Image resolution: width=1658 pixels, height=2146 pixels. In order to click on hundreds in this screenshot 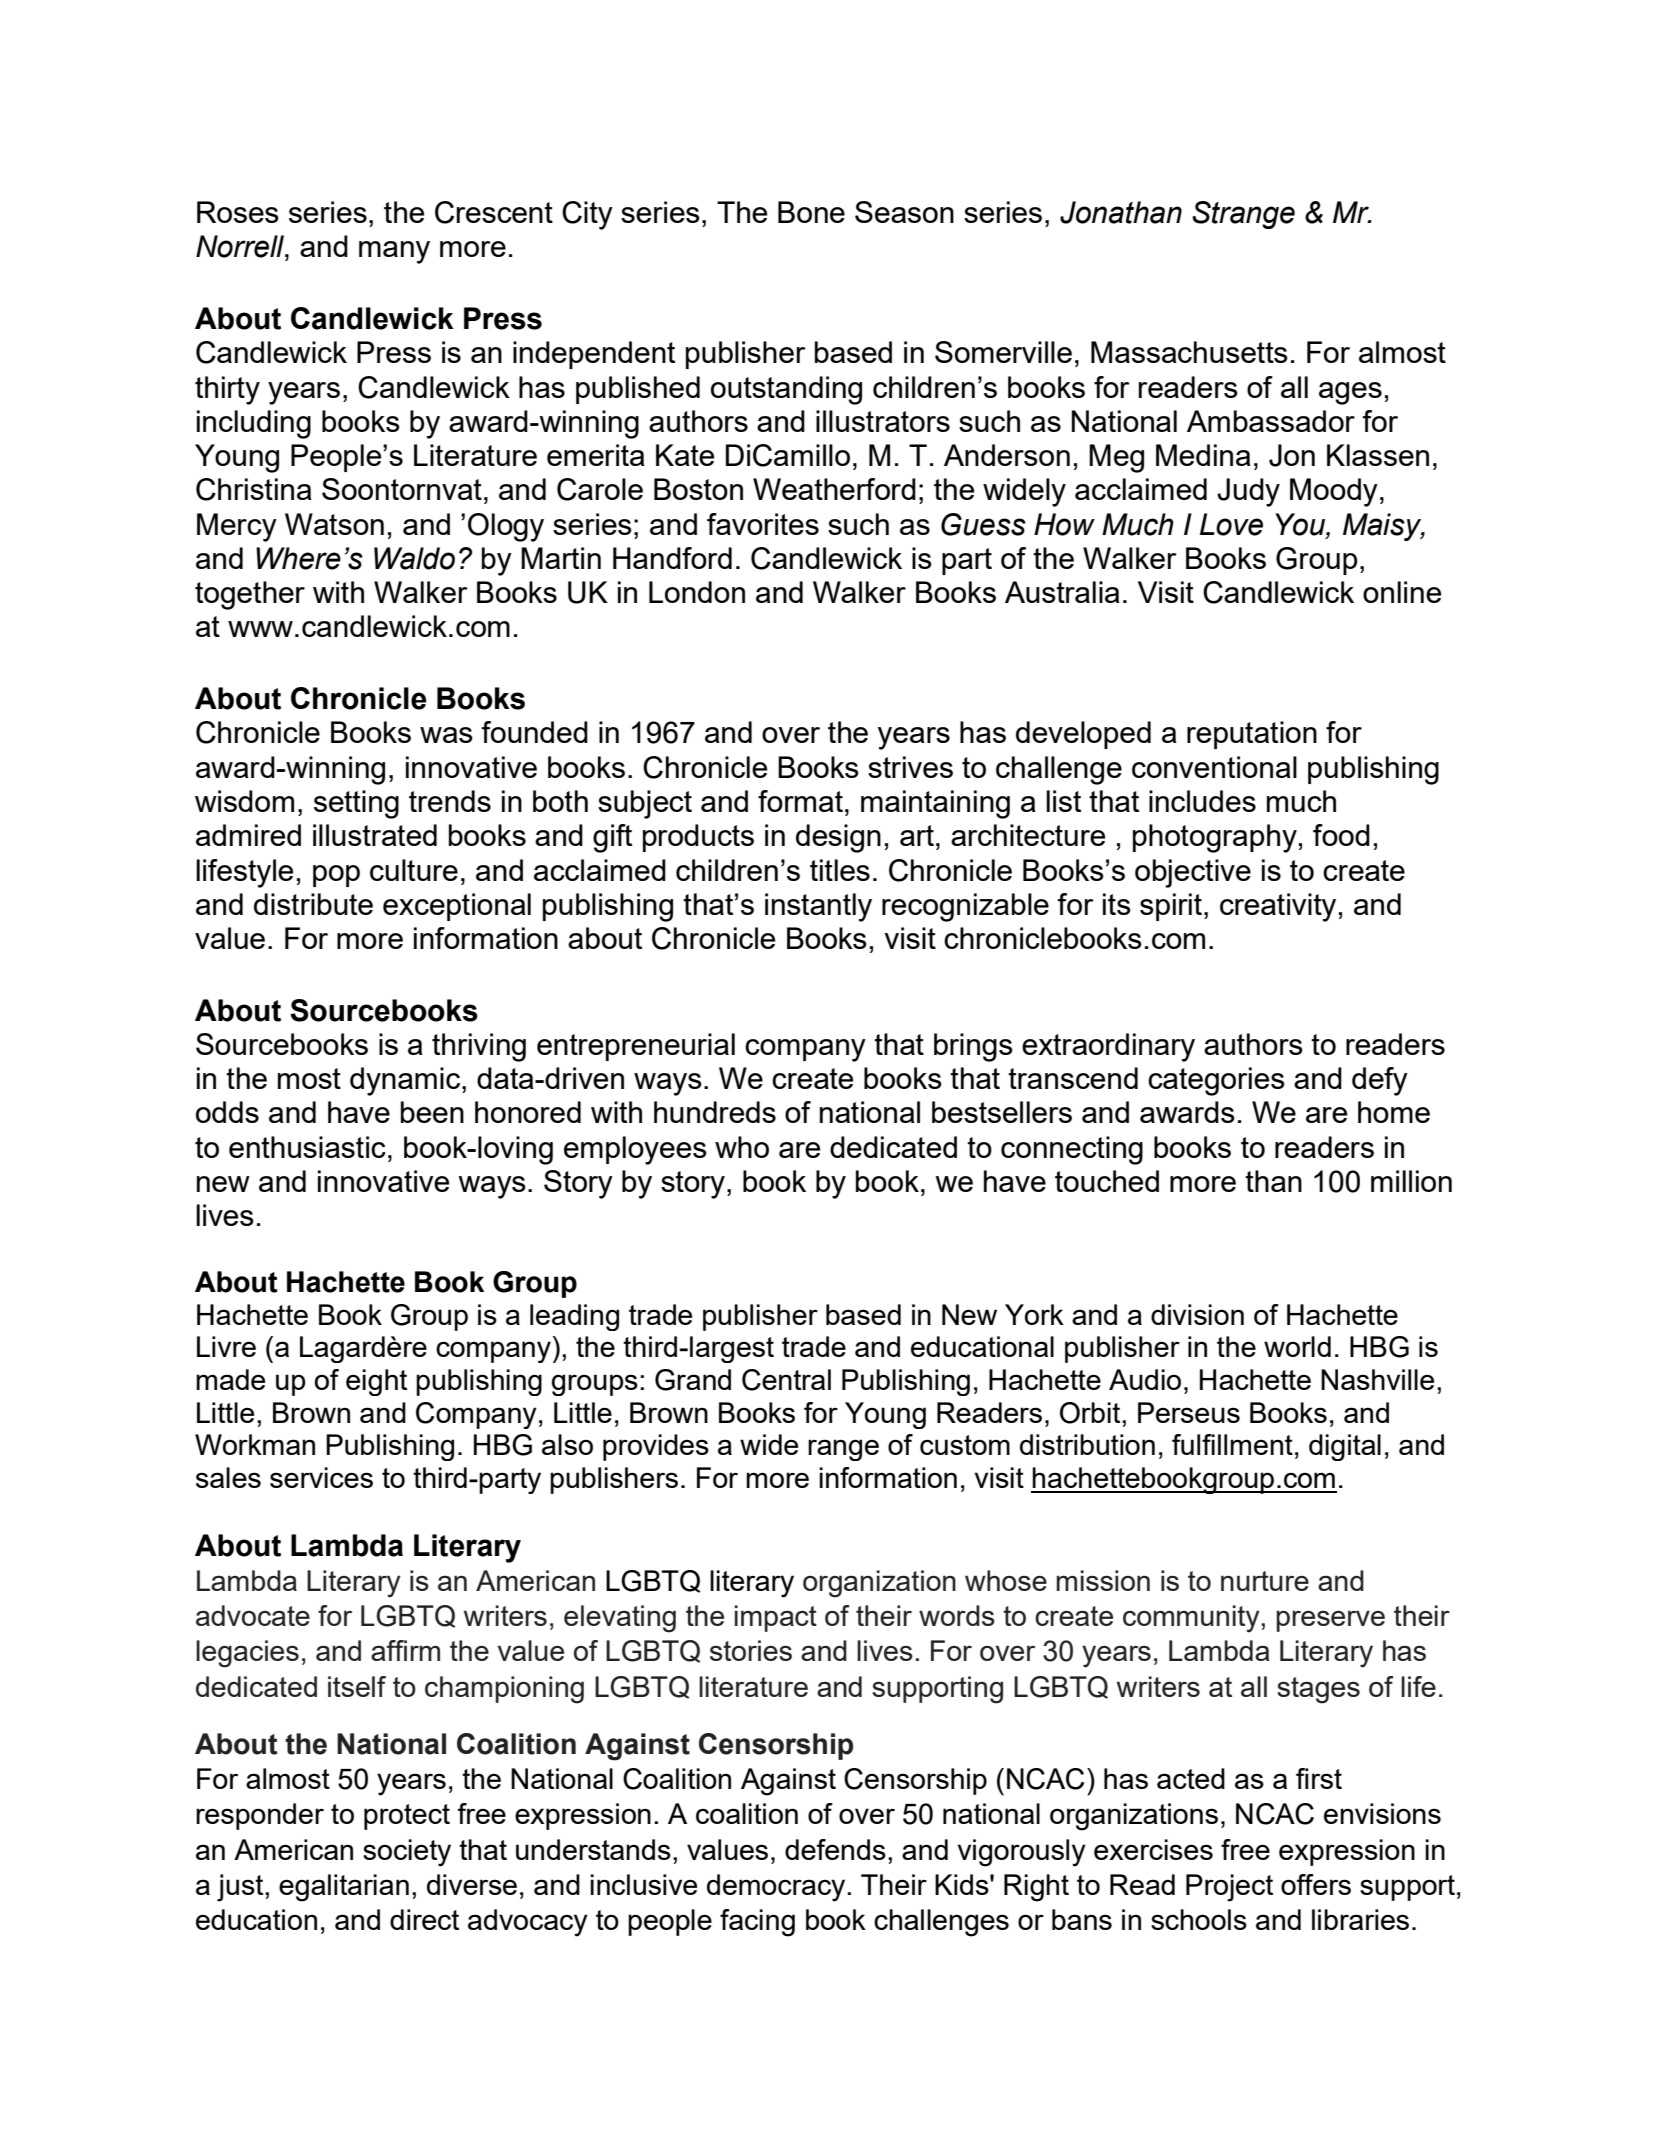, I will do `click(715, 1112)`.
